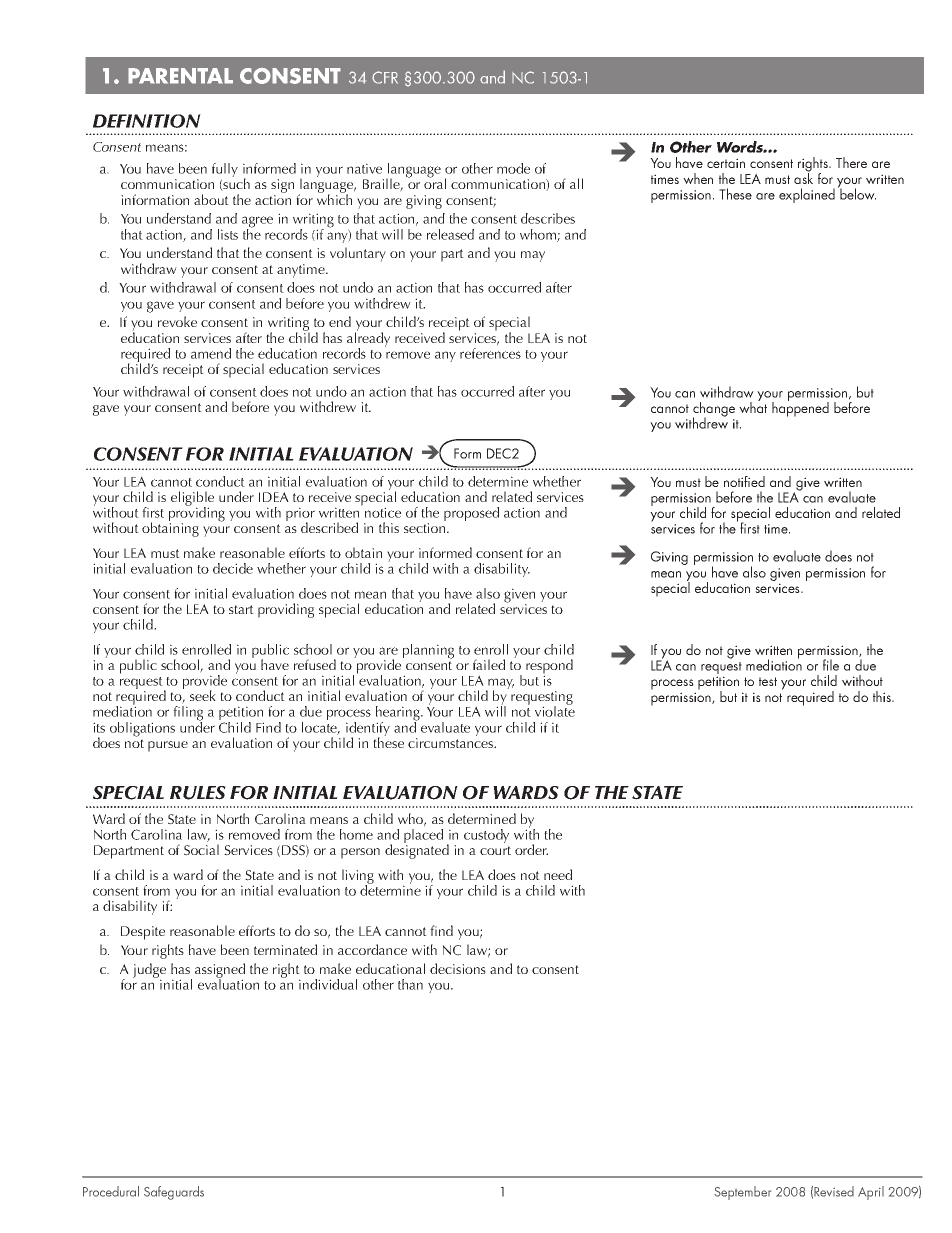 This screenshot has height=1233, width=952. I want to click on Safeguards, so click(174, 1193).
